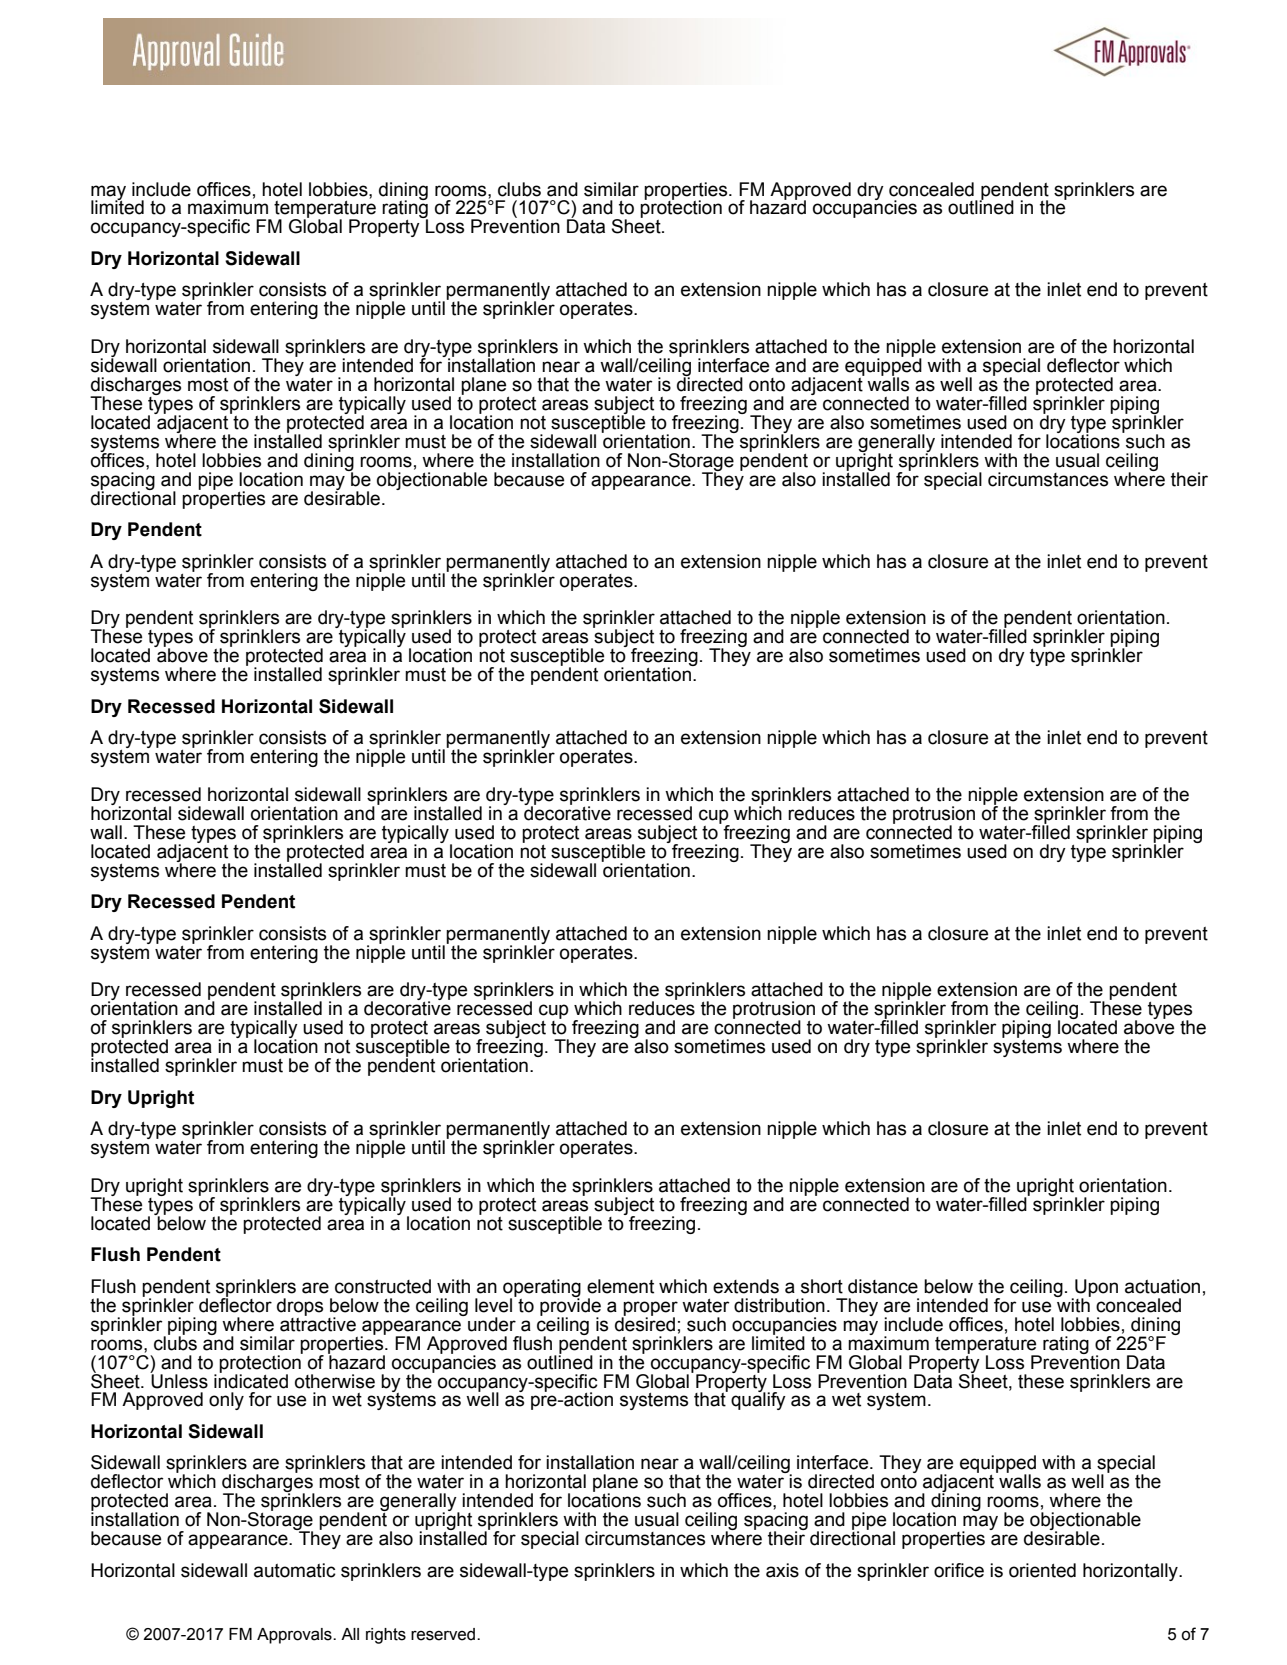 This page has width=1287, height=1665. I want to click on desired, so click(645, 1323).
